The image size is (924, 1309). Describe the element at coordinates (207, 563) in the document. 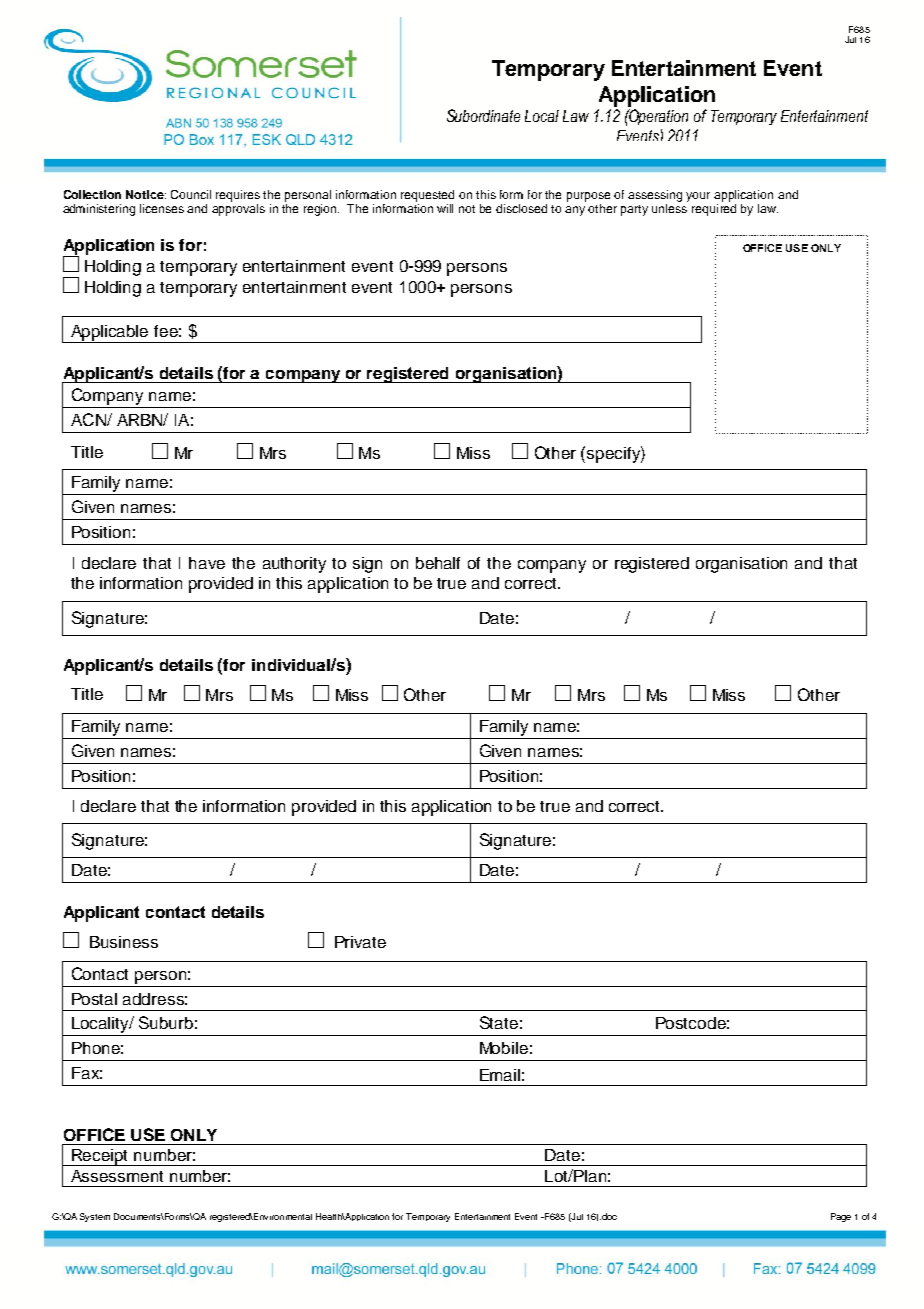

I see `have` at that location.
